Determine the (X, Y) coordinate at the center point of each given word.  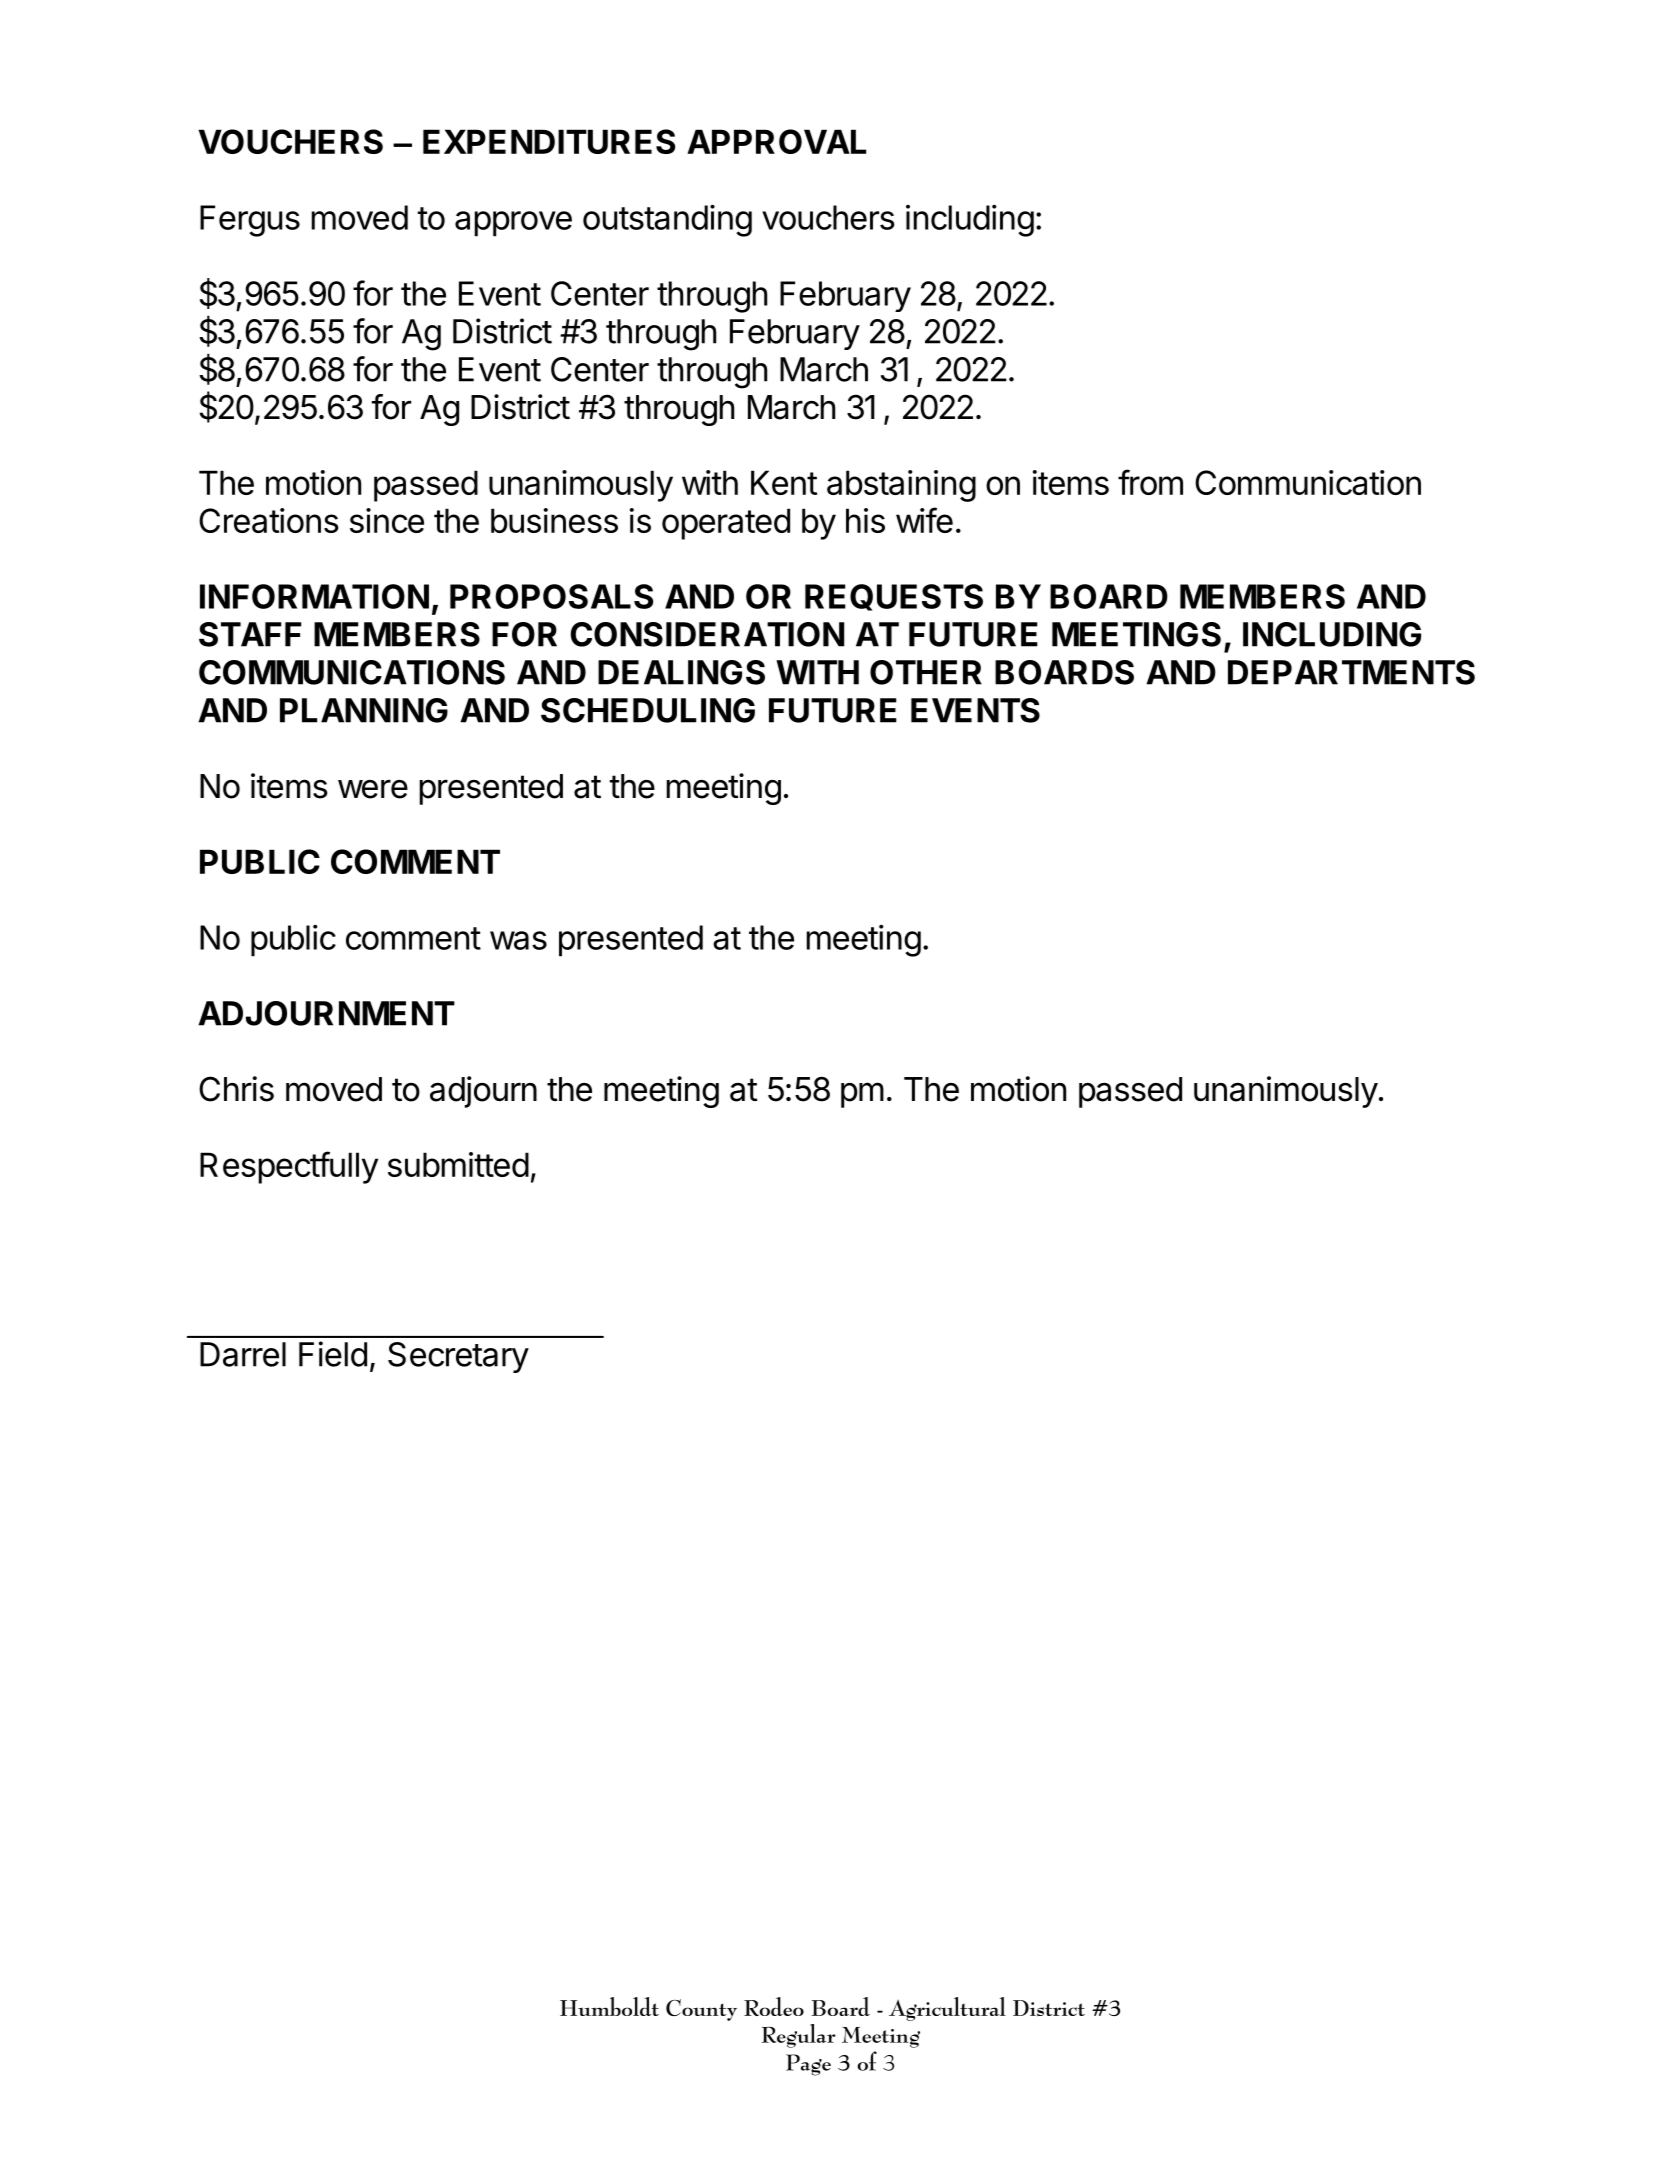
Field (333, 1354)
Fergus (250, 221)
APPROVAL (776, 141)
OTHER (926, 672)
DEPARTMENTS (1351, 672)
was (518, 940)
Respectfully (289, 1167)
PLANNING (364, 710)
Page (808, 2065)
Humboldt (609, 2006)
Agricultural (947, 2009)
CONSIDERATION (707, 634)
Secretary (458, 1357)
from (1150, 482)
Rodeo (774, 2006)
